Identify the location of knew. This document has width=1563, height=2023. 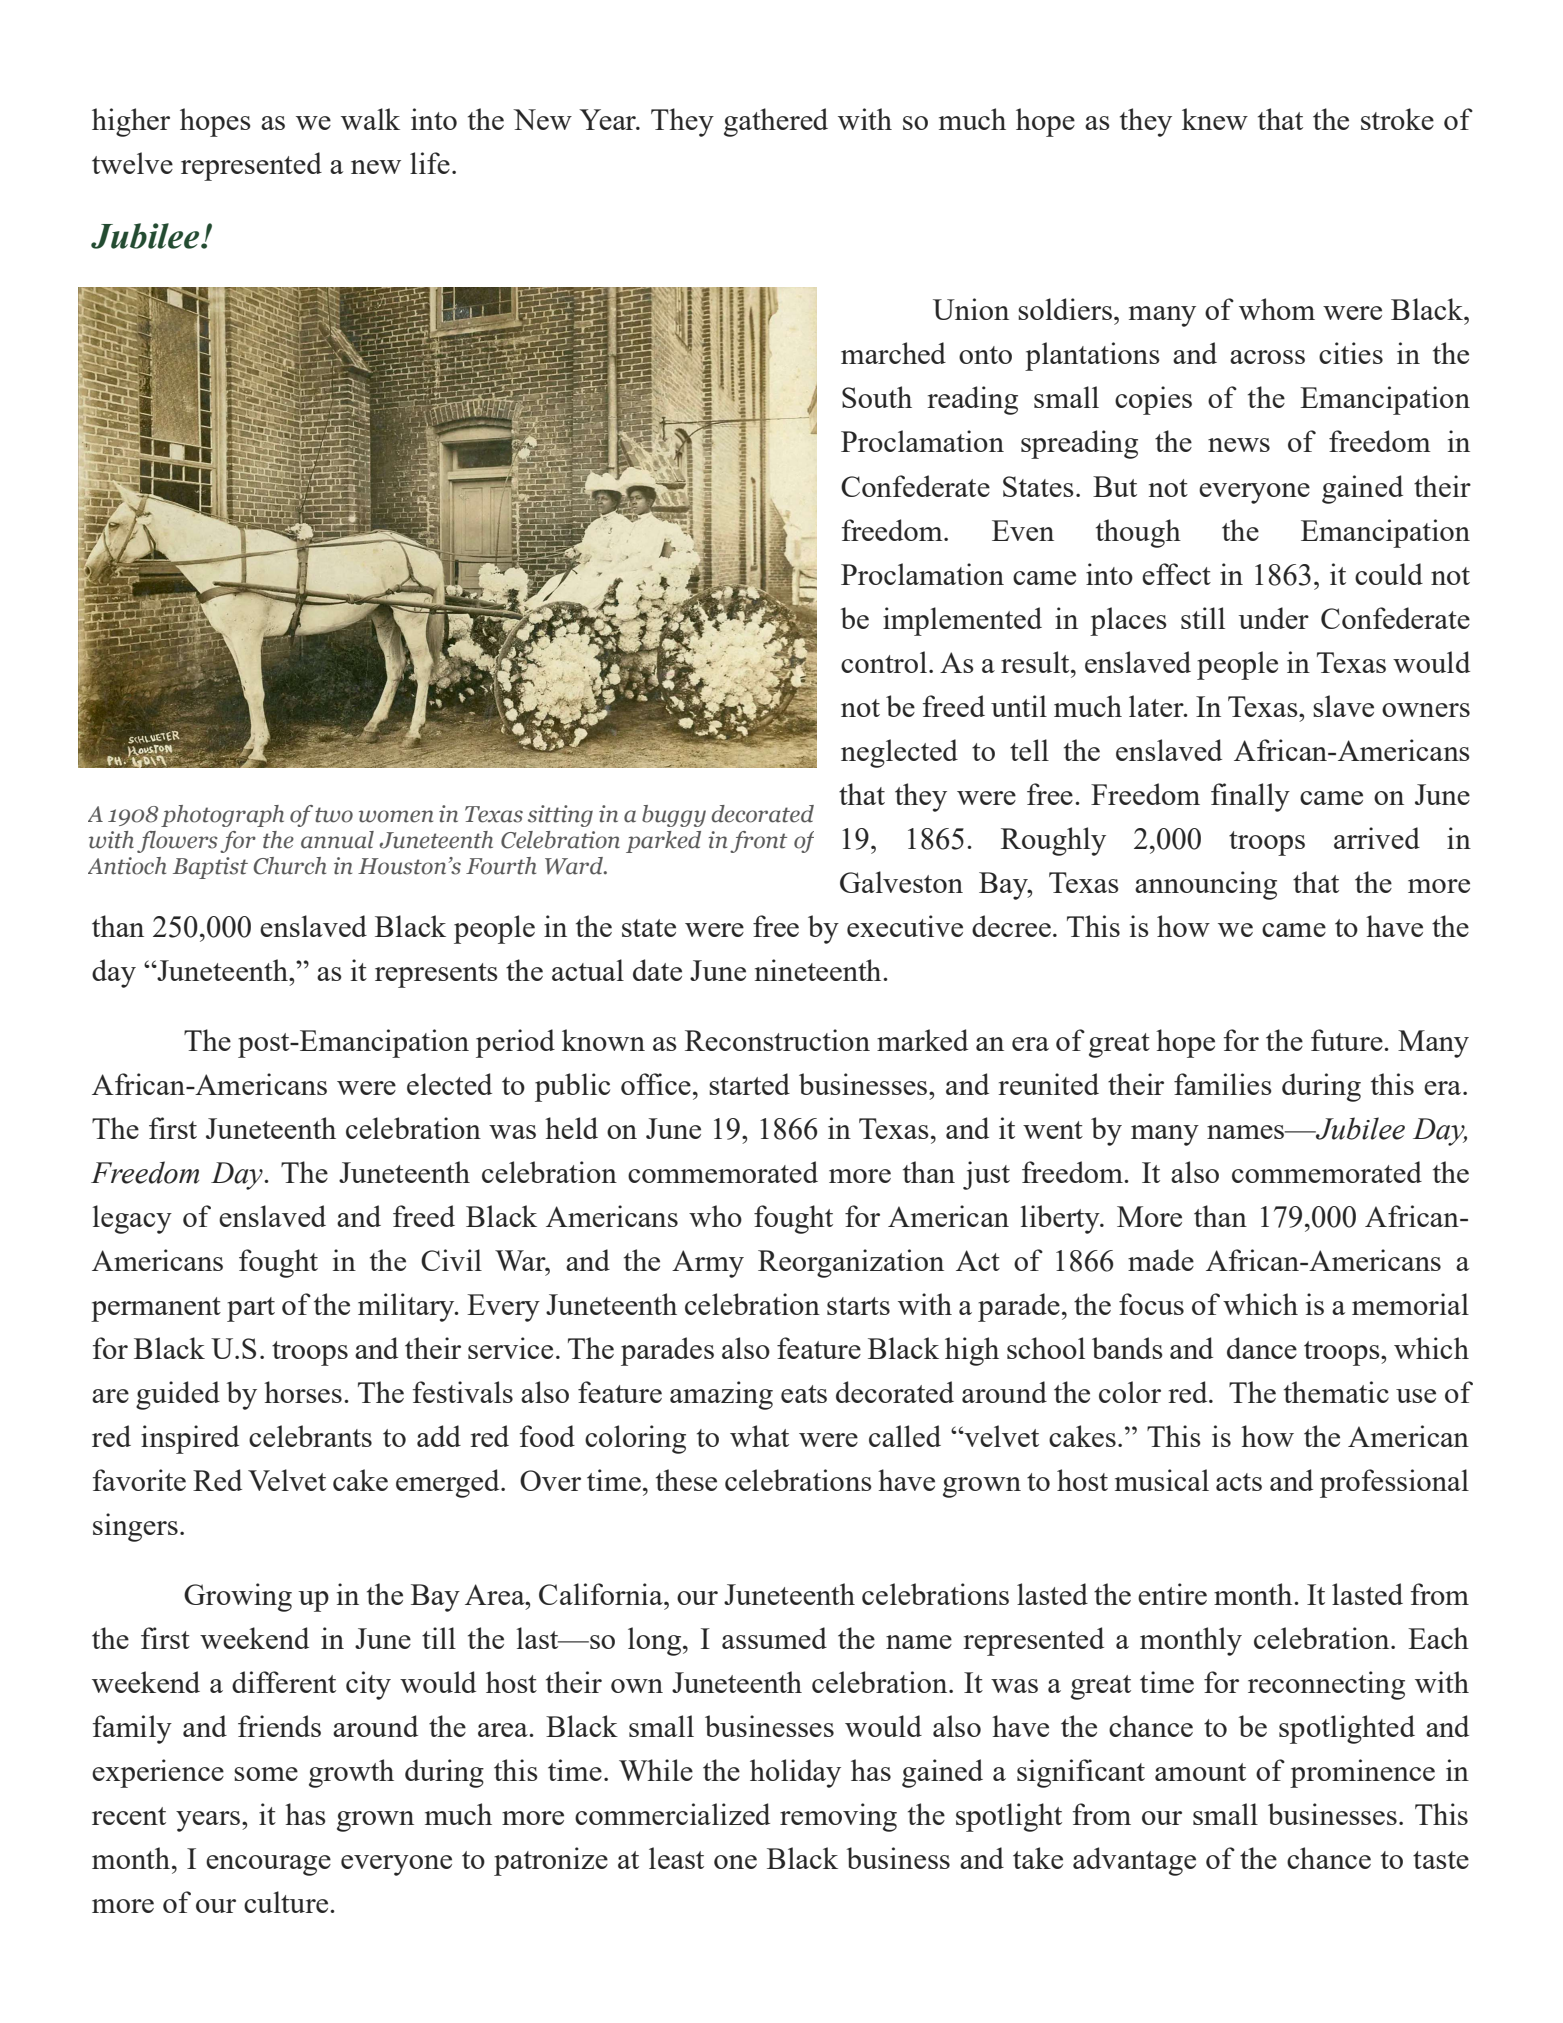
(1215, 119).
